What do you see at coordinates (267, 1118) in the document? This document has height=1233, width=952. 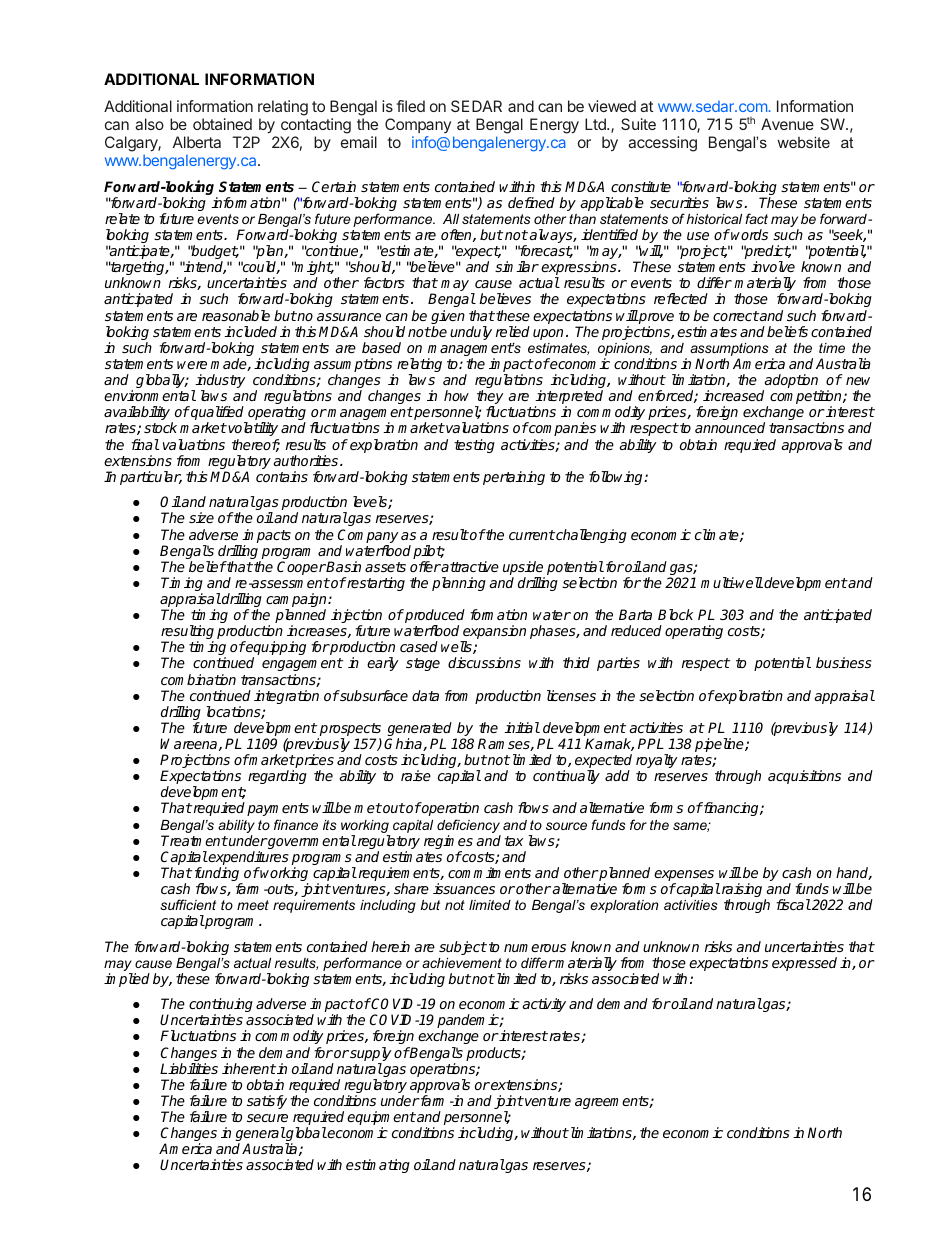 I see `secure` at bounding box center [267, 1118].
